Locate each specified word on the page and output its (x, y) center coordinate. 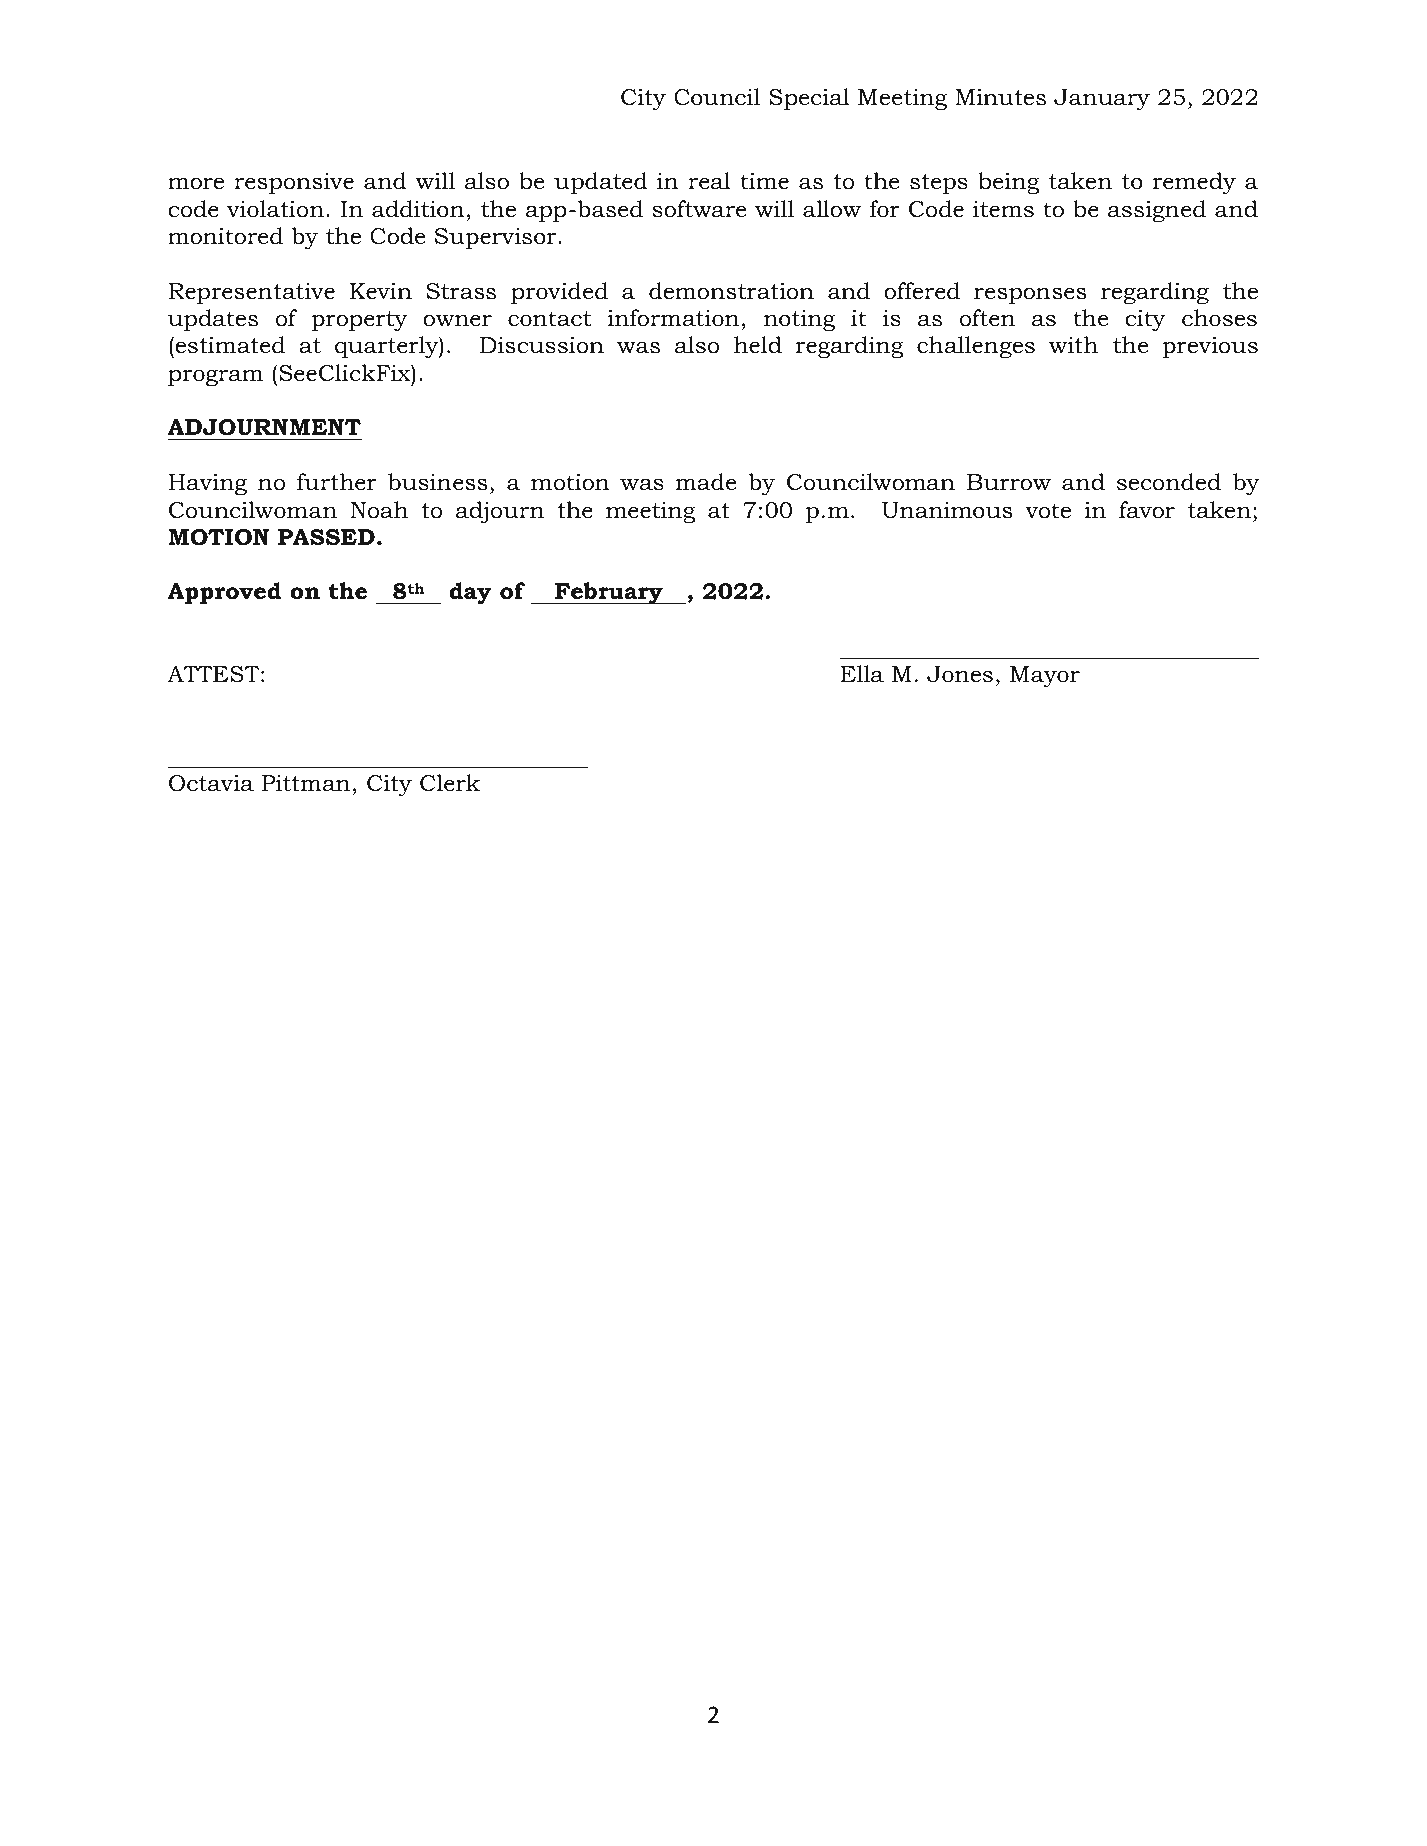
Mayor (1045, 676)
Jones (960, 674)
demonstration (731, 291)
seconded (1169, 482)
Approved (224, 593)
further (337, 482)
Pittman (306, 783)
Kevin (381, 291)
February (609, 593)
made (706, 482)
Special (809, 99)
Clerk (450, 783)
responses (1030, 295)
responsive (294, 183)
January (1102, 99)
